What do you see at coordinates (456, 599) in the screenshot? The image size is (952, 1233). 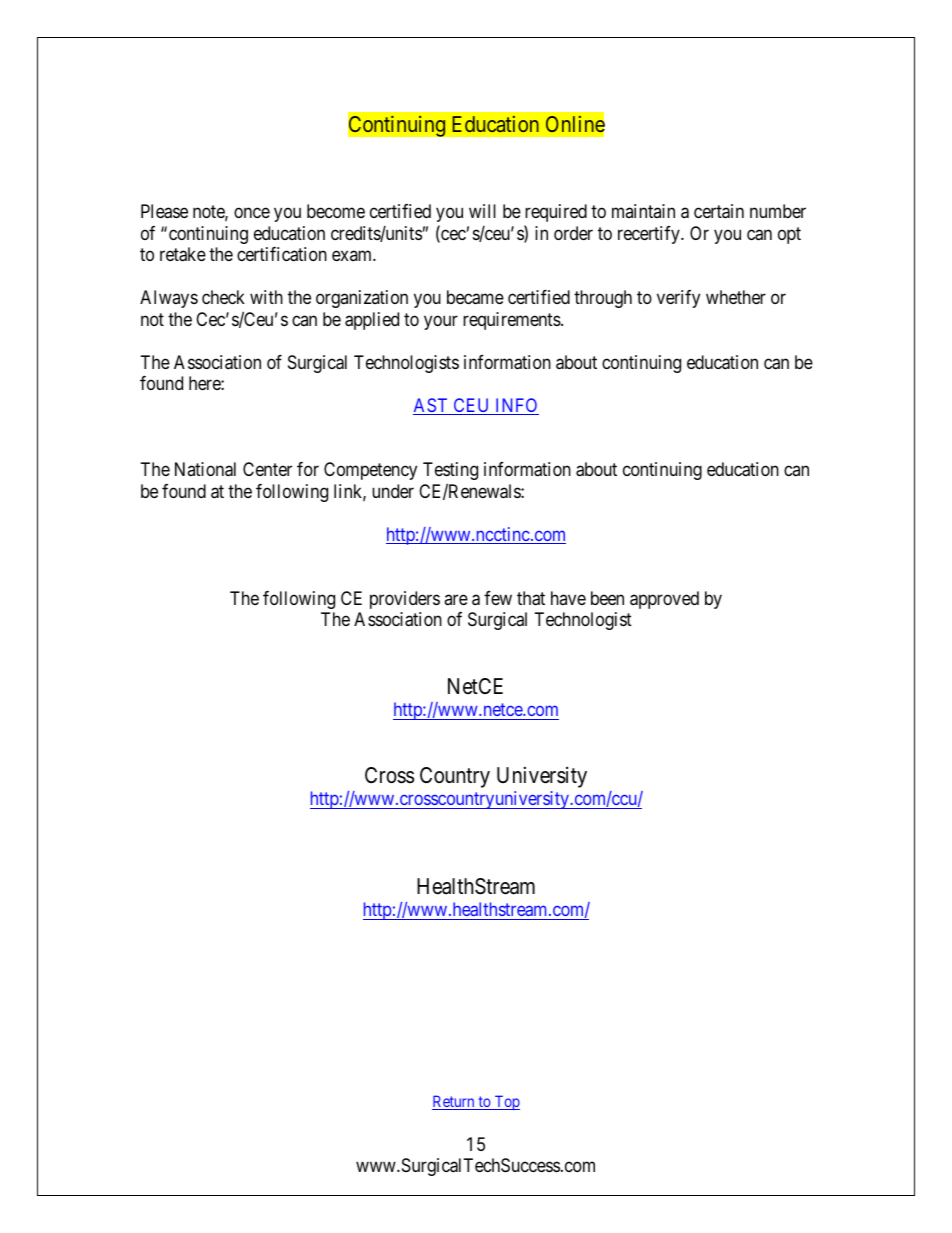 I see `are` at bounding box center [456, 599].
